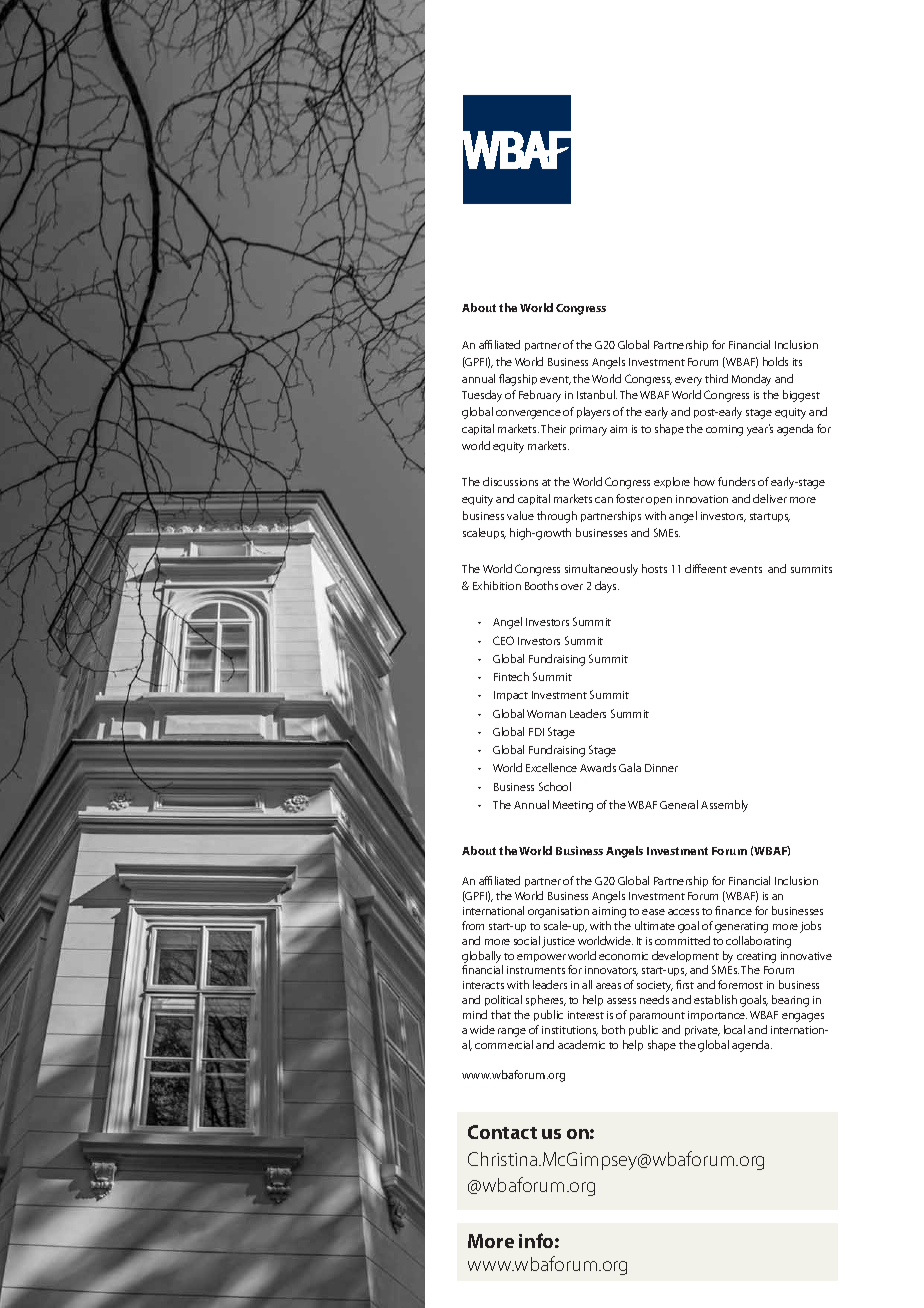 Image resolution: width=924 pixels, height=1308 pixels. I want to click on Monday, so click(751, 380).
